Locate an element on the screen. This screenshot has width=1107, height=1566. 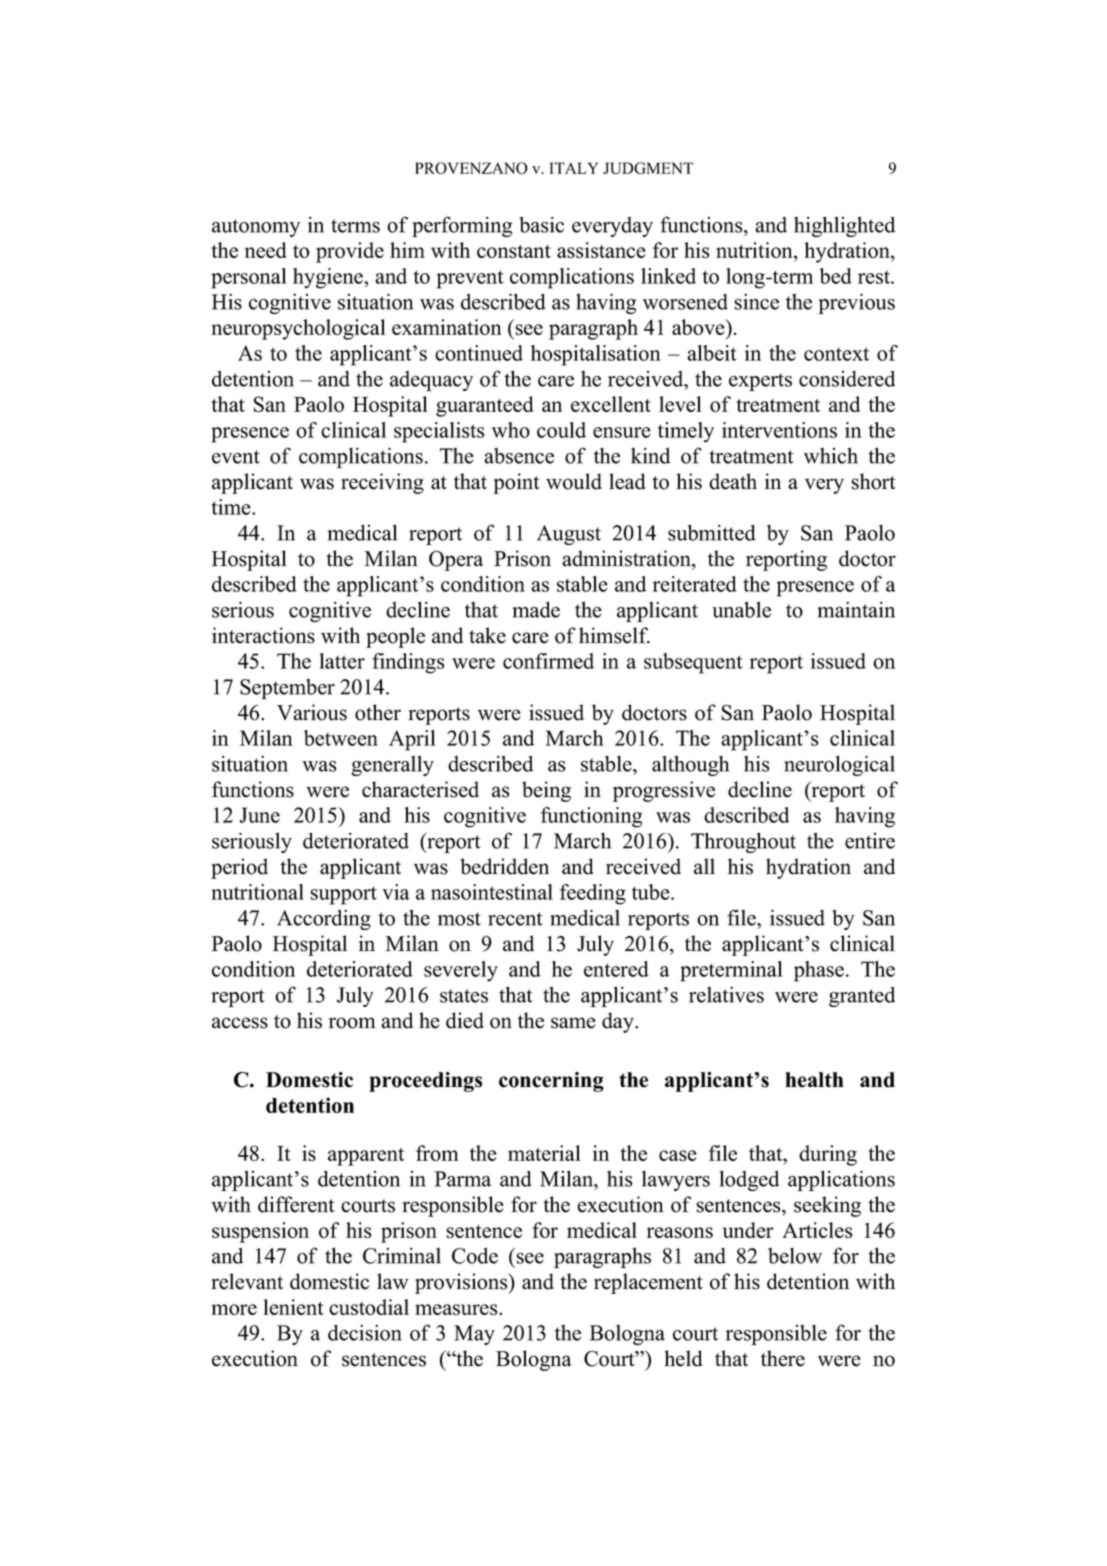
basic is located at coordinates (541, 224).
